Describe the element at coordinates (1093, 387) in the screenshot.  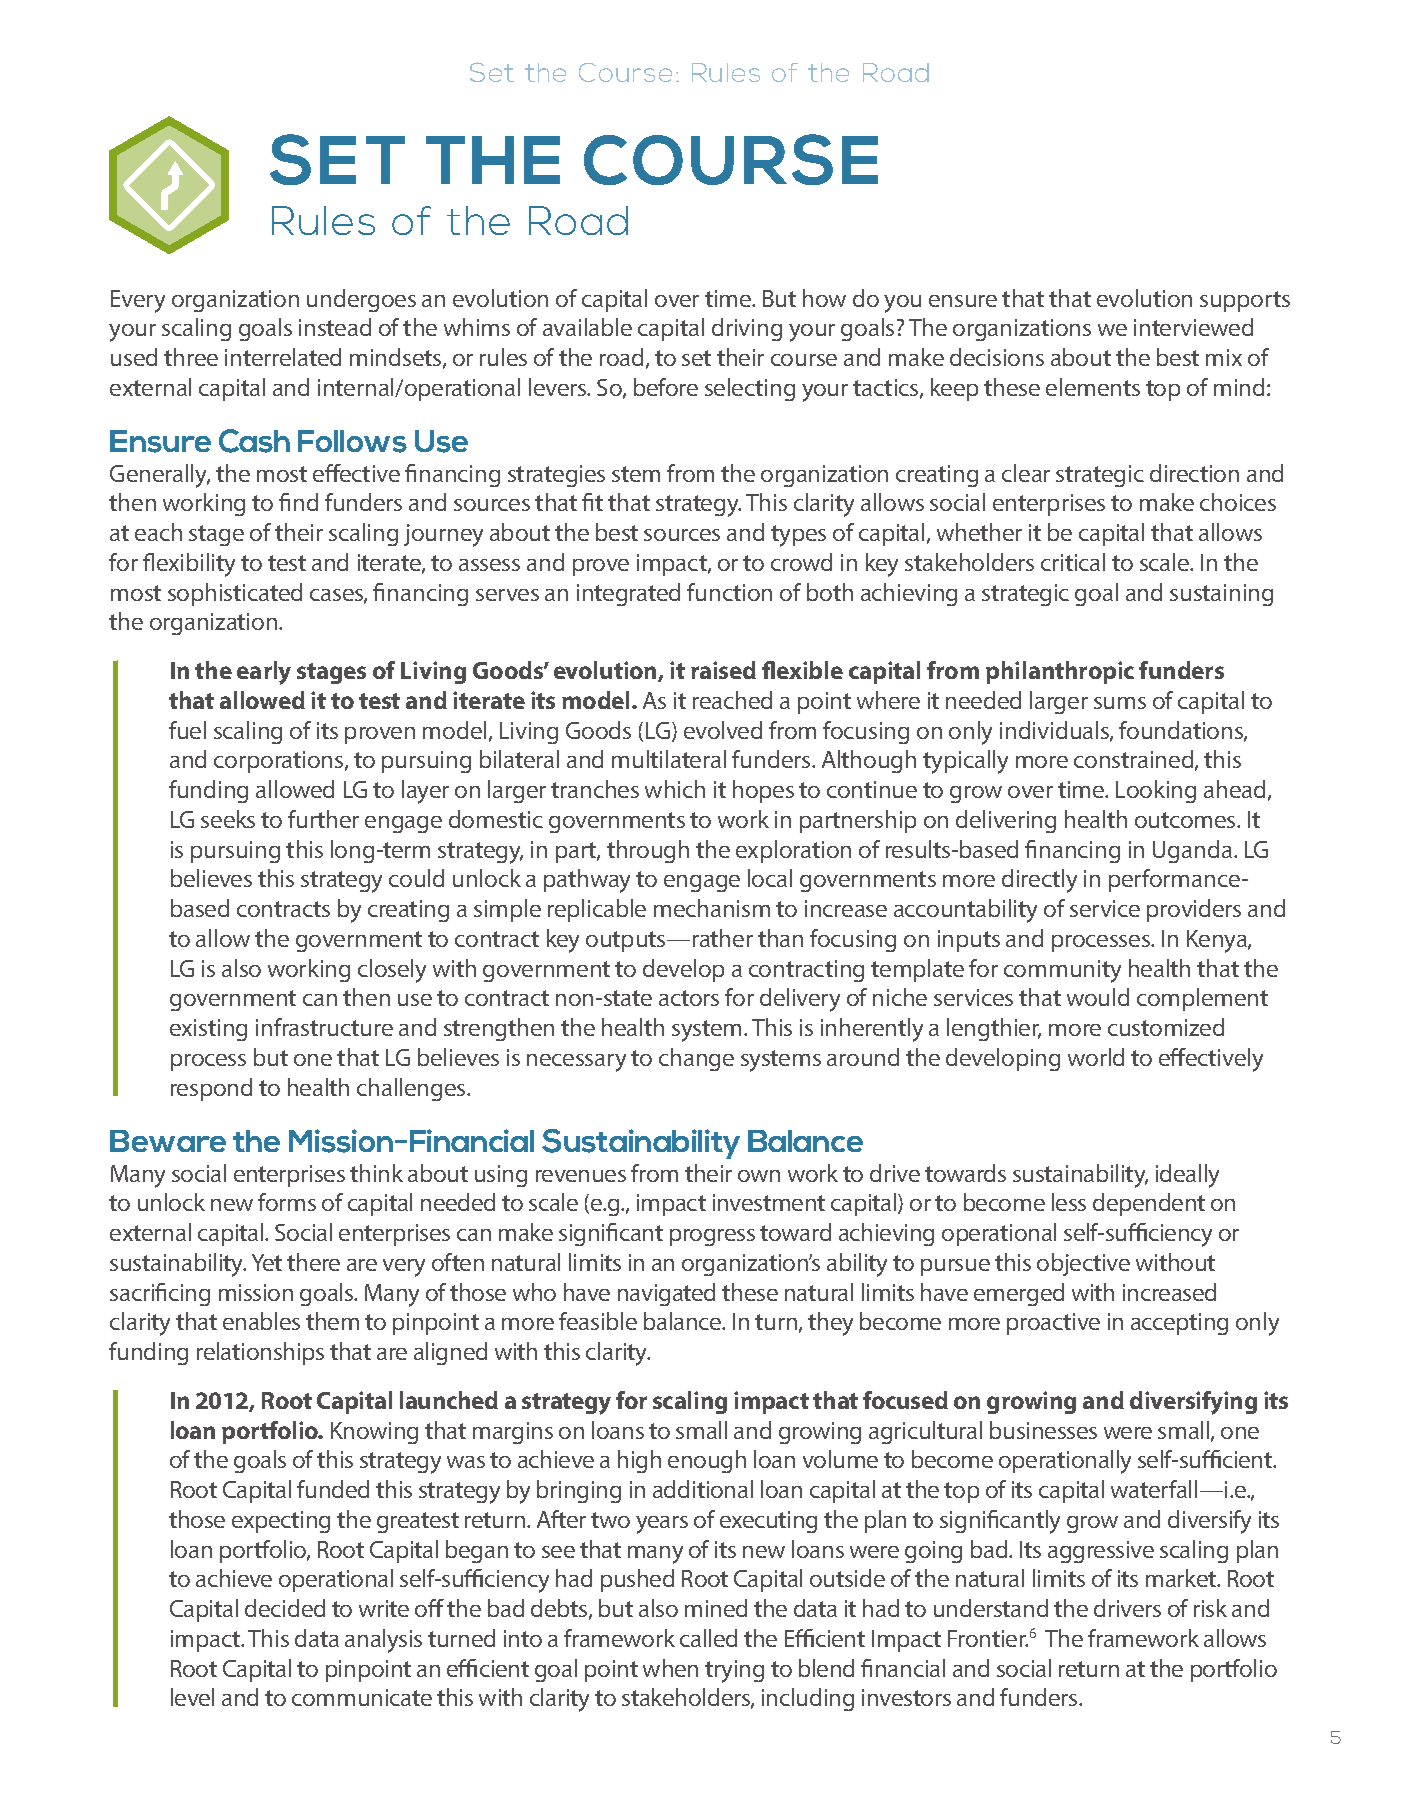
I see `elements` at that location.
